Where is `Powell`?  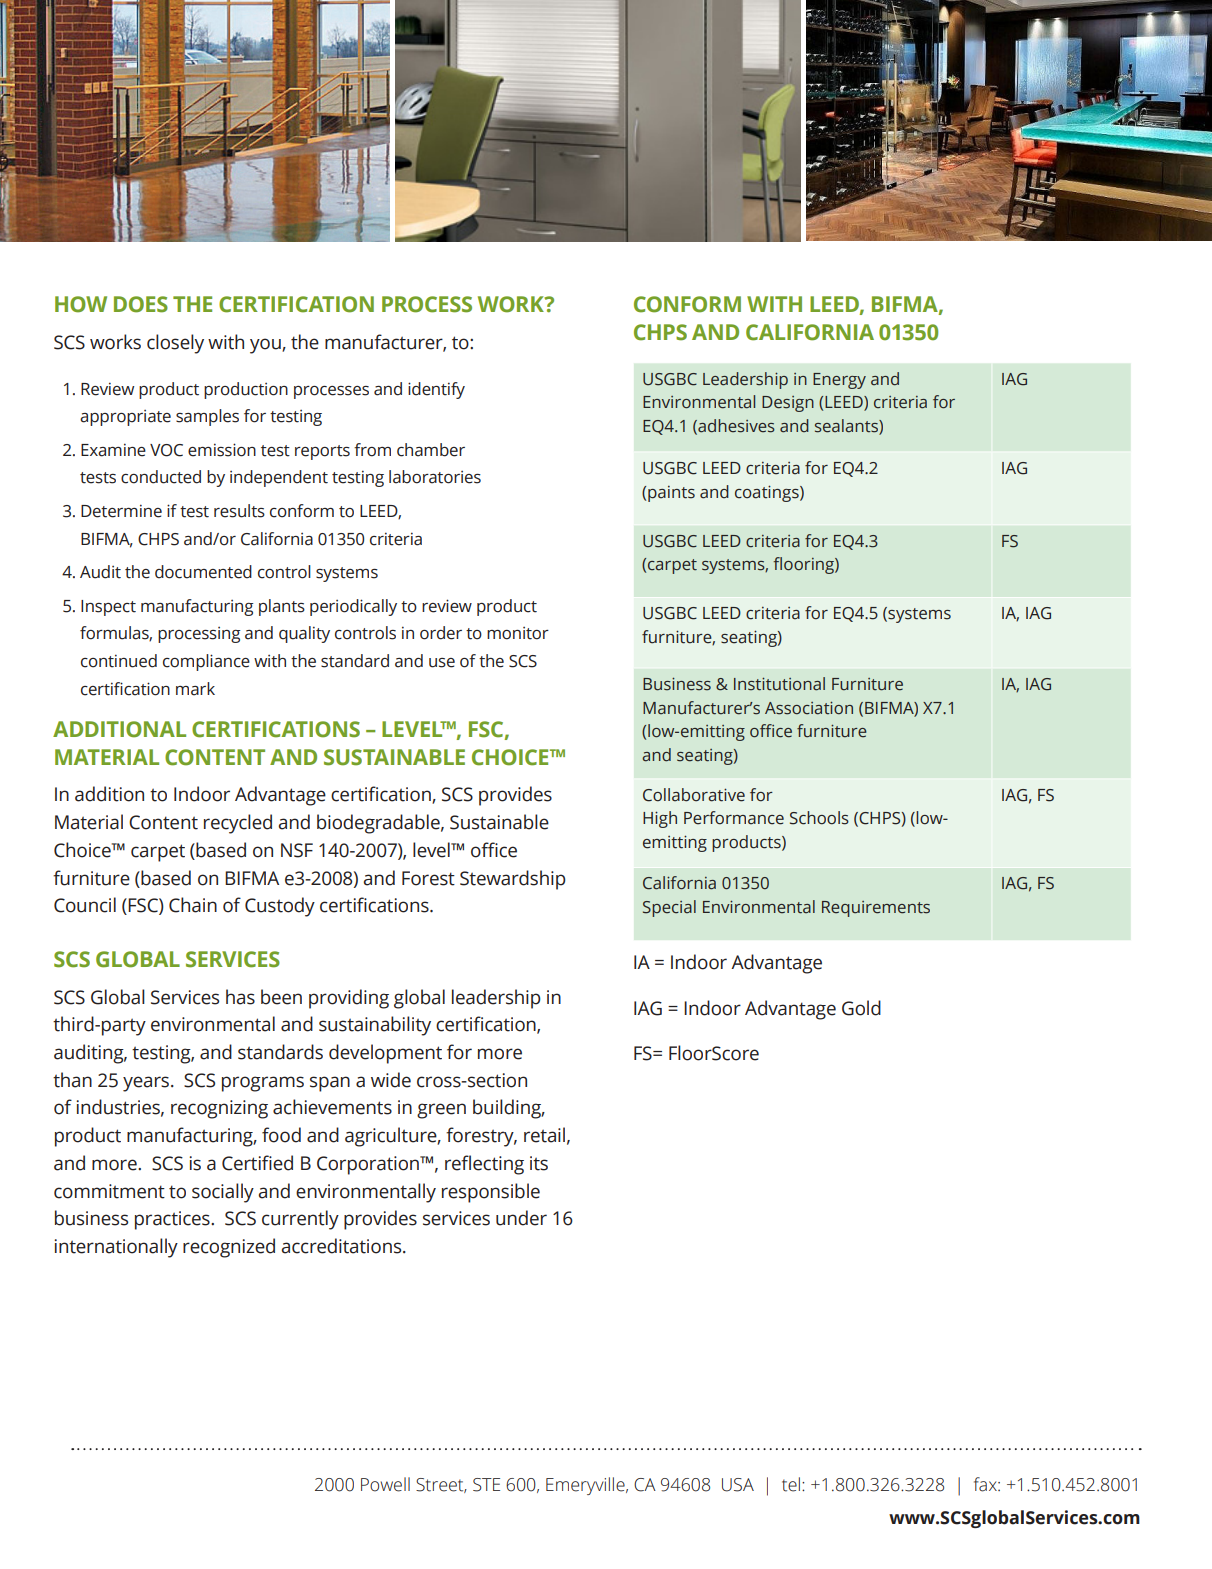
Powell is located at coordinates (385, 1484).
